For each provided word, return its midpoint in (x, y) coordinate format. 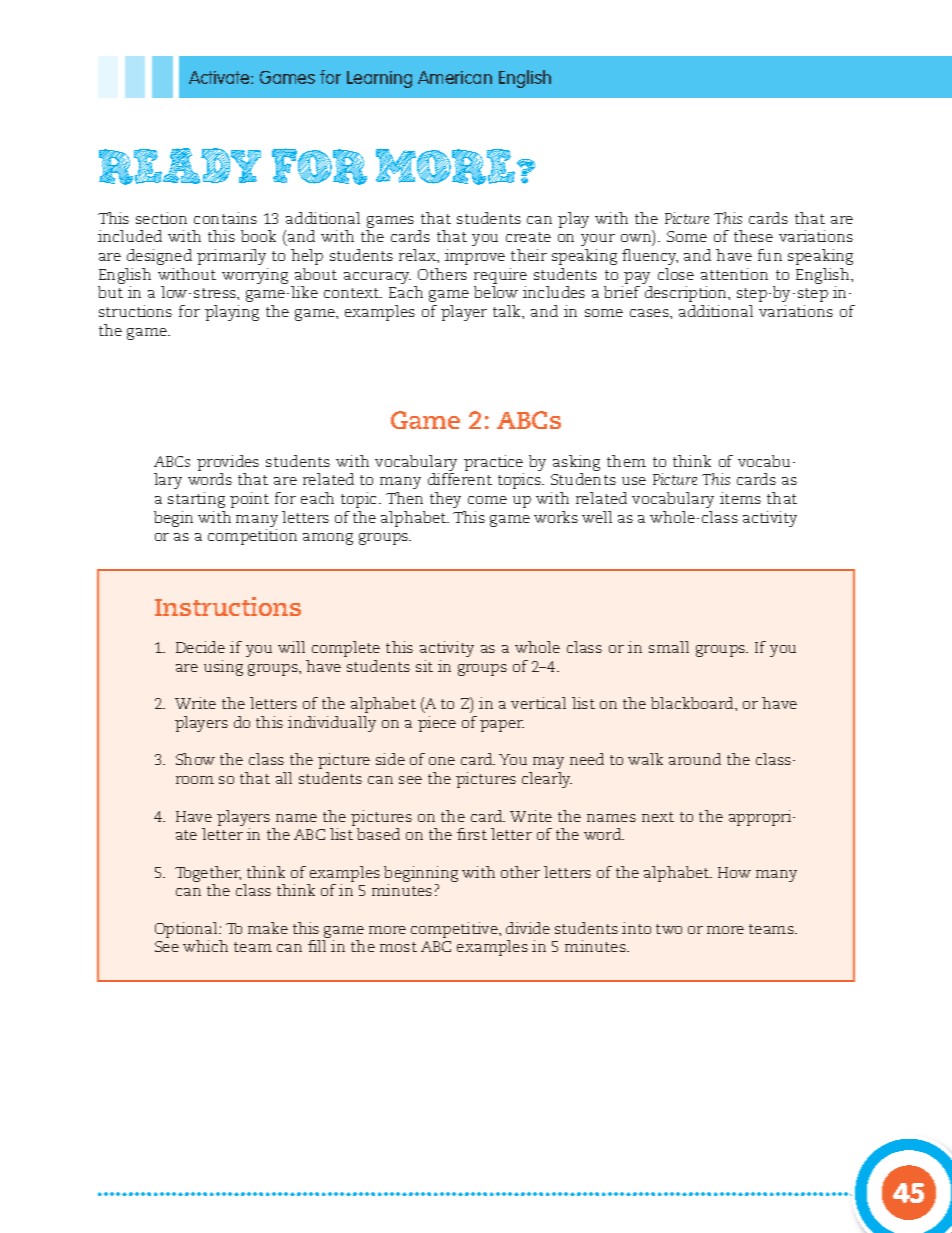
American (455, 77)
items (740, 498)
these (753, 236)
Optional (188, 930)
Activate (220, 77)
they (445, 500)
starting (196, 500)
